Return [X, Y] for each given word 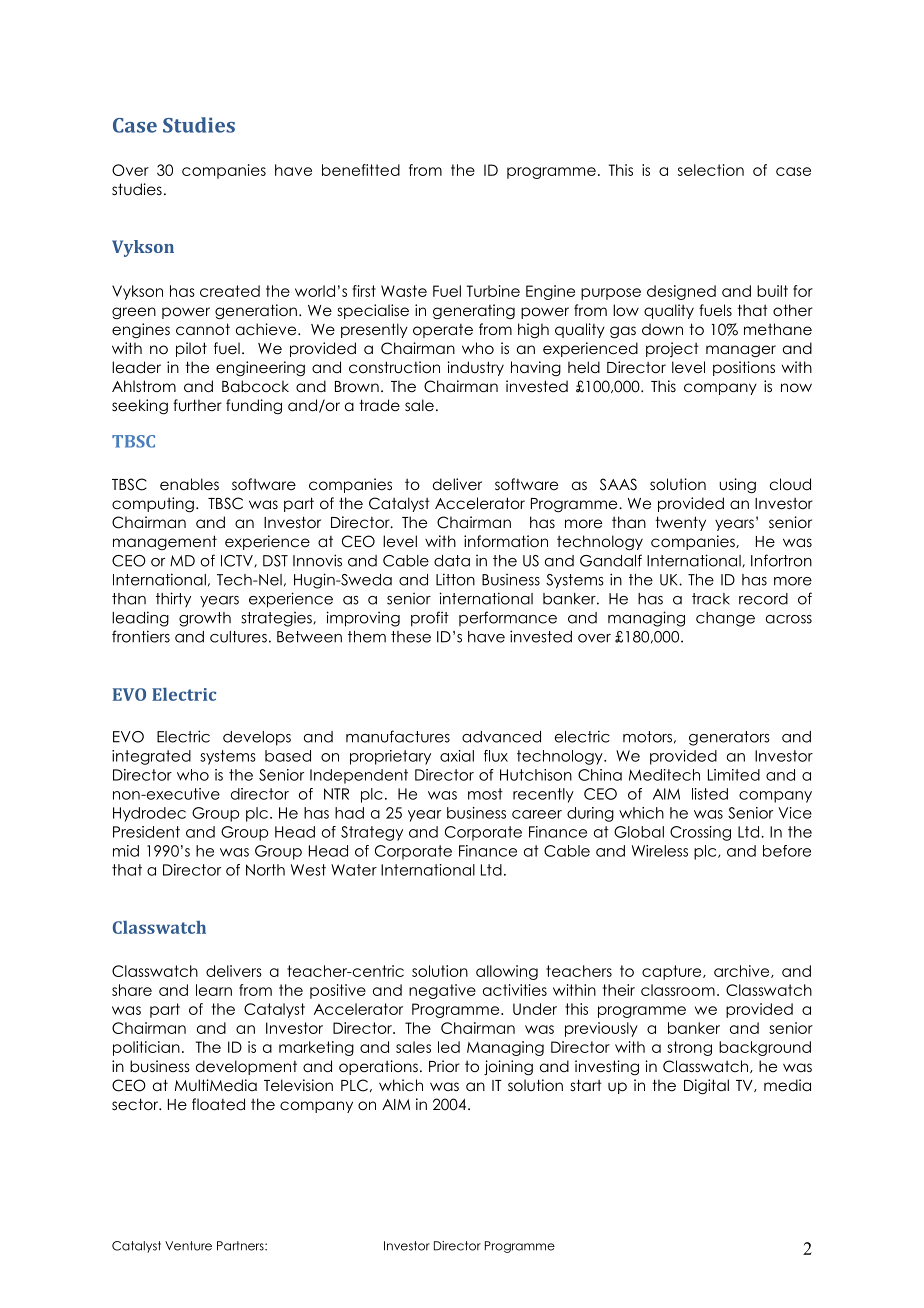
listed [710, 794]
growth [205, 619]
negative [442, 991]
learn [214, 990]
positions [744, 368]
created [230, 291]
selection [711, 170]
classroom [678, 990]
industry [475, 368]
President [146, 832]
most [485, 794]
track [711, 599]
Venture [188, 1246]
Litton [455, 579]
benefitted [361, 170]
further [197, 405]
